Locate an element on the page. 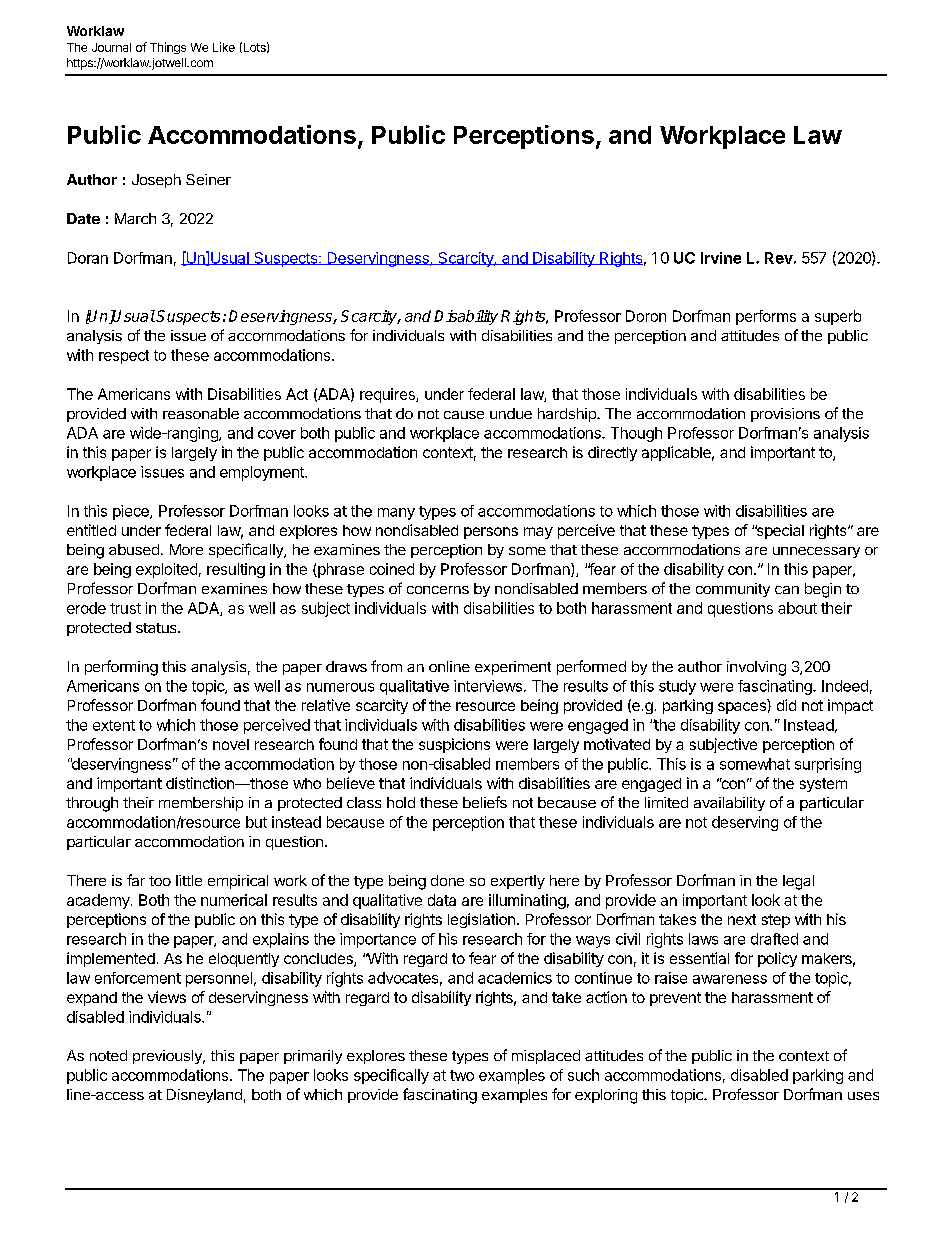 This page has width=952, height=1233. Irvine is located at coordinates (721, 258).
